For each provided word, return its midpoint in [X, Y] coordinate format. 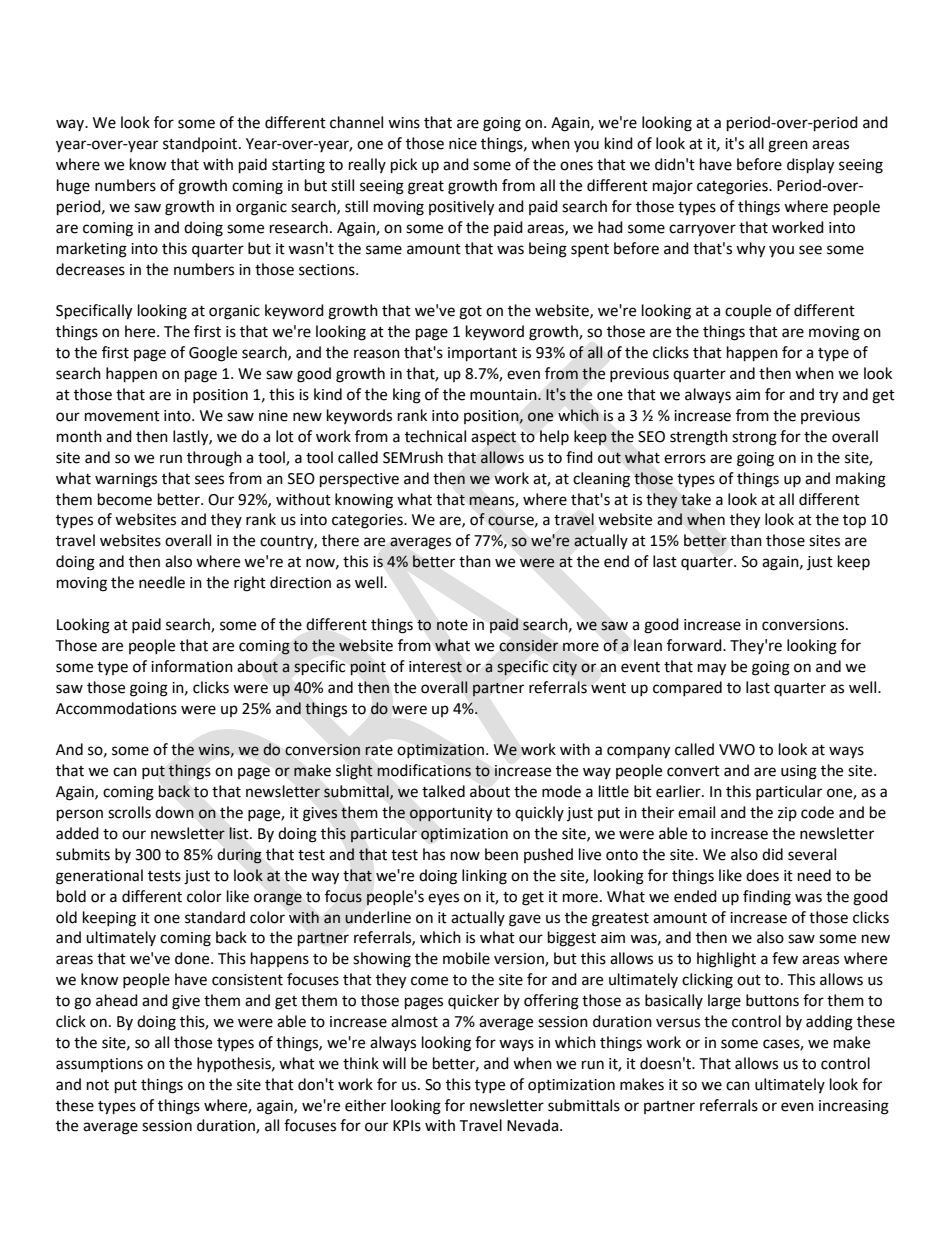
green [788, 146]
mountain [504, 395]
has [434, 854]
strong [754, 439]
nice [463, 144]
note [452, 625]
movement [122, 416]
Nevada [532, 1125]
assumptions [99, 1065]
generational [99, 877]
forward [695, 645]
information [192, 666]
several [812, 854]
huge [73, 187]
